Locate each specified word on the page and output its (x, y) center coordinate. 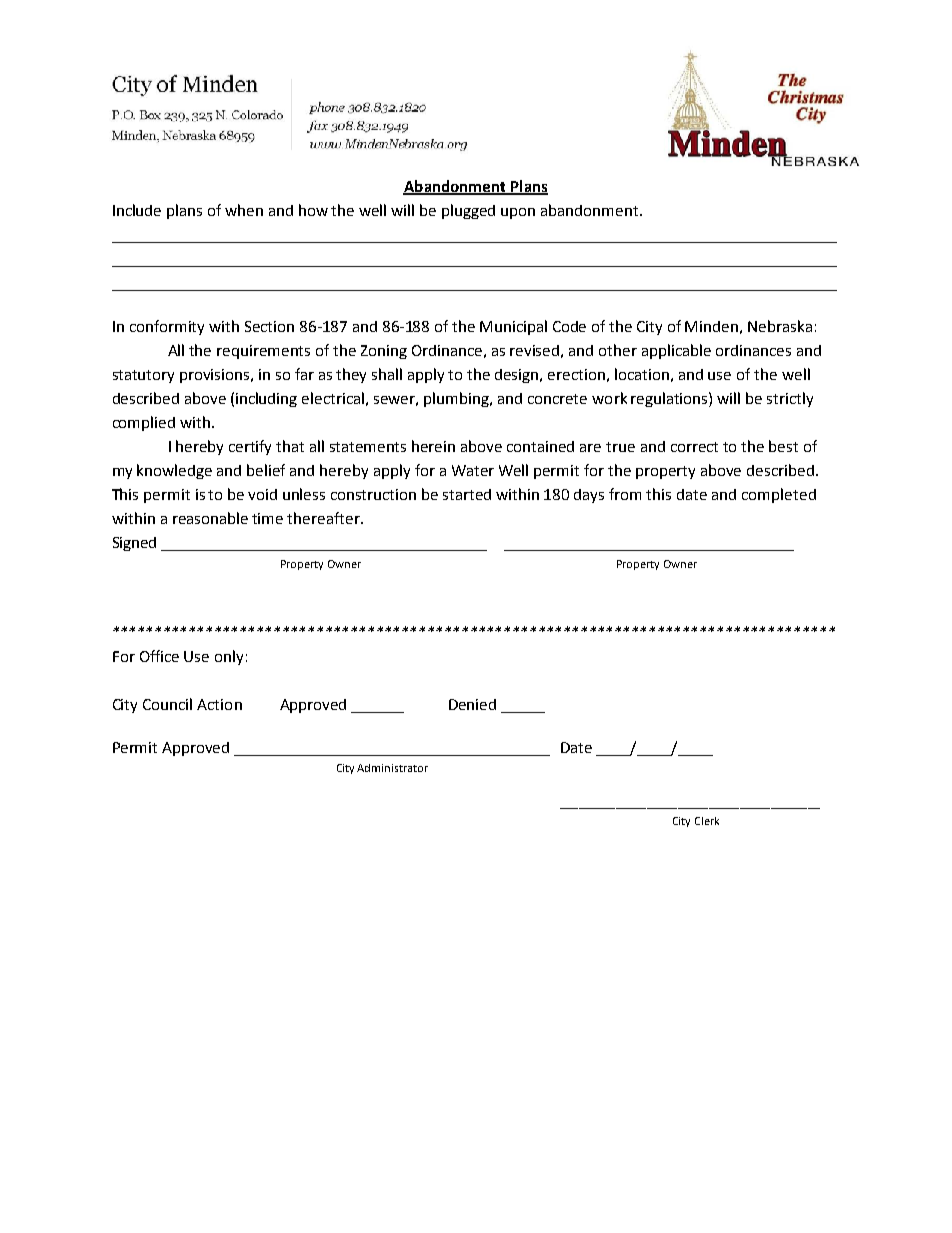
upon (518, 213)
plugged (468, 211)
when (244, 210)
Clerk (707, 821)
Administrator (392, 768)
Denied (472, 704)
